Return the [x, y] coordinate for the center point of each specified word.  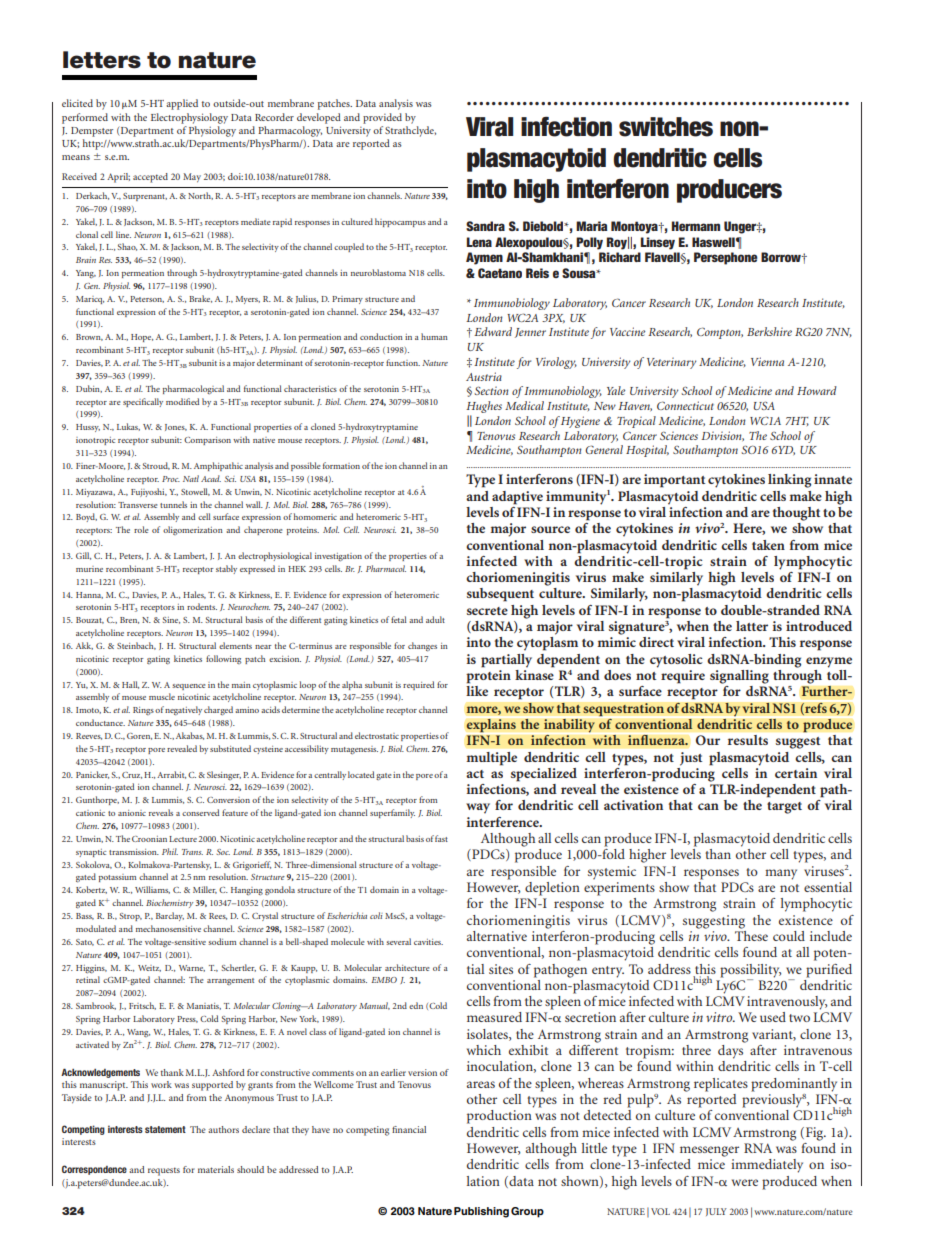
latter [752, 626]
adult [435, 619]
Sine [171, 620]
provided [382, 118]
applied [182, 104]
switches [666, 127]
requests [164, 1171]
